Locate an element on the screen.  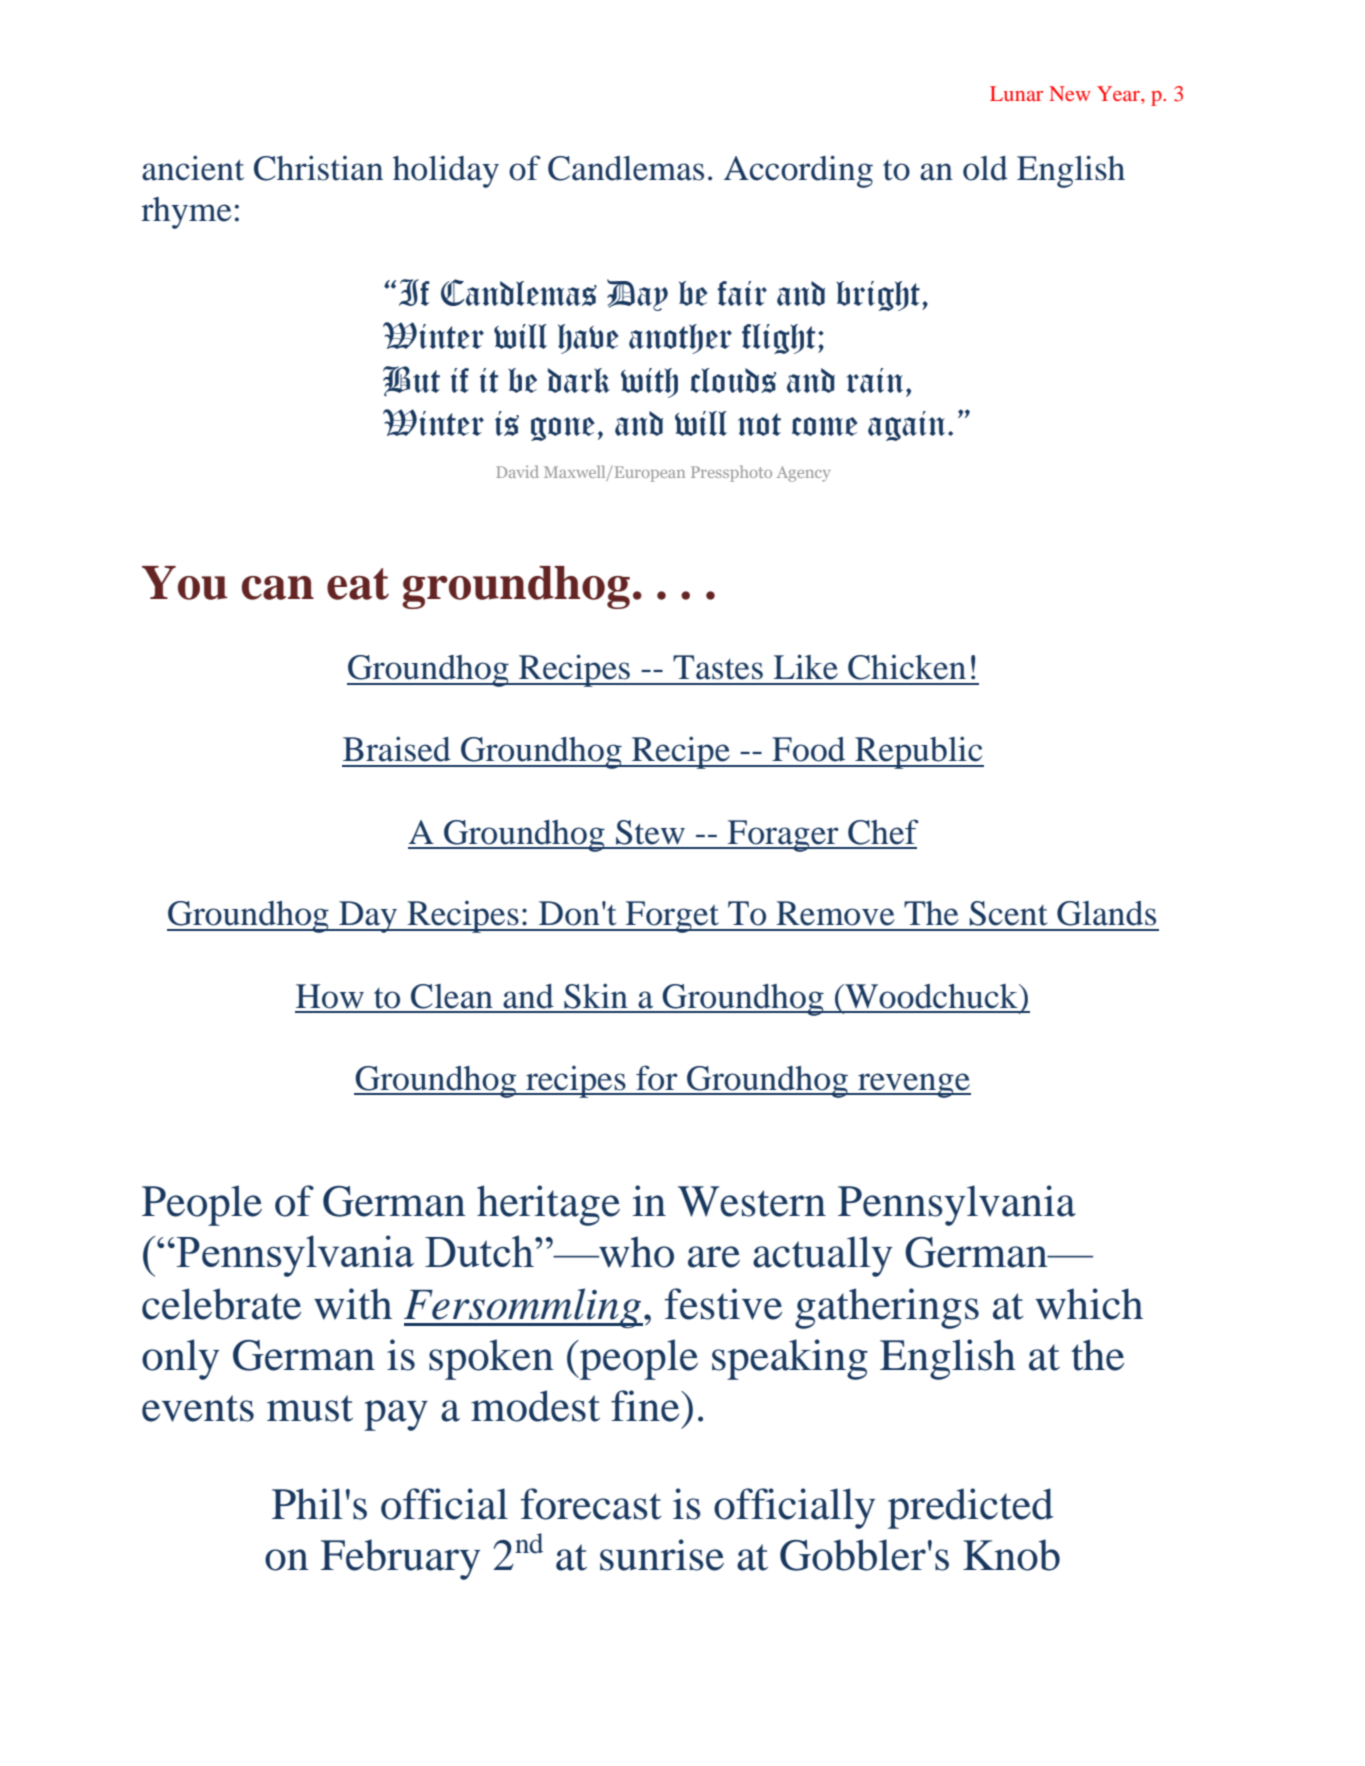
Forget is located at coordinates (672, 917).
